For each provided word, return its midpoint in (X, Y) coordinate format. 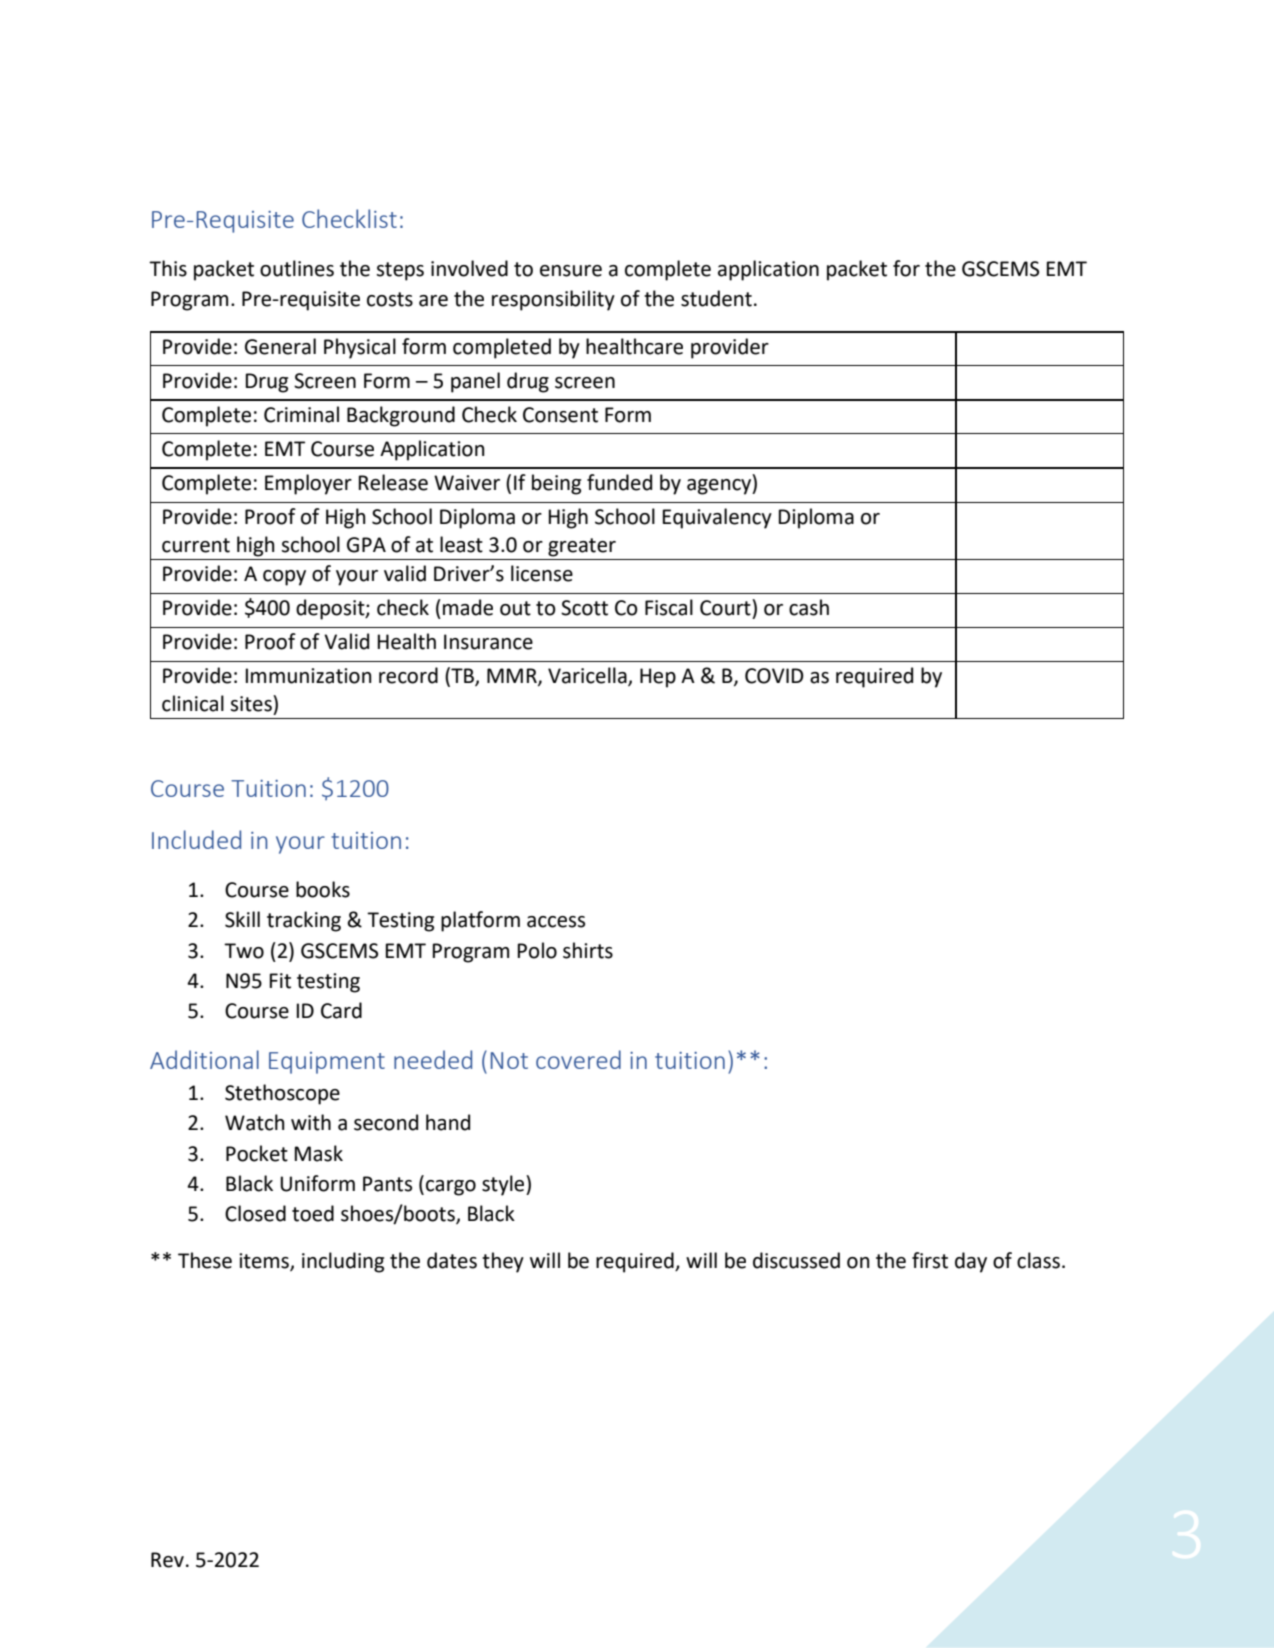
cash (809, 607)
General (280, 346)
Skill (242, 919)
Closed (255, 1213)
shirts (588, 950)
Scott (584, 608)
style (504, 1185)
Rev (167, 1560)
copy (284, 578)
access (556, 922)
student (716, 298)
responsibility (553, 300)
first (930, 1260)
